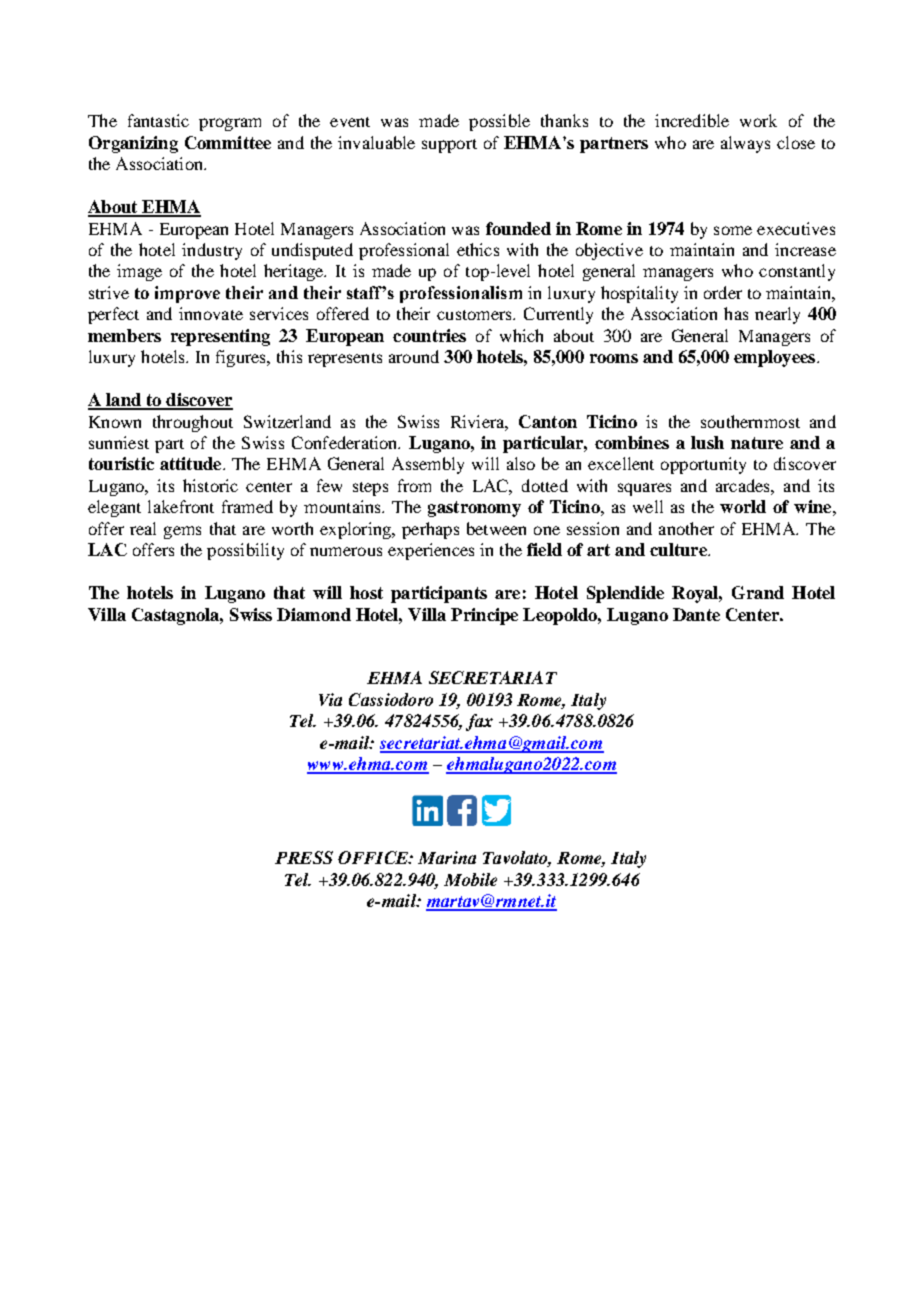 This screenshot has width=924, height=1308. Describe the element at coordinates (696, 614) in the screenshot. I see `Dante` at that location.
